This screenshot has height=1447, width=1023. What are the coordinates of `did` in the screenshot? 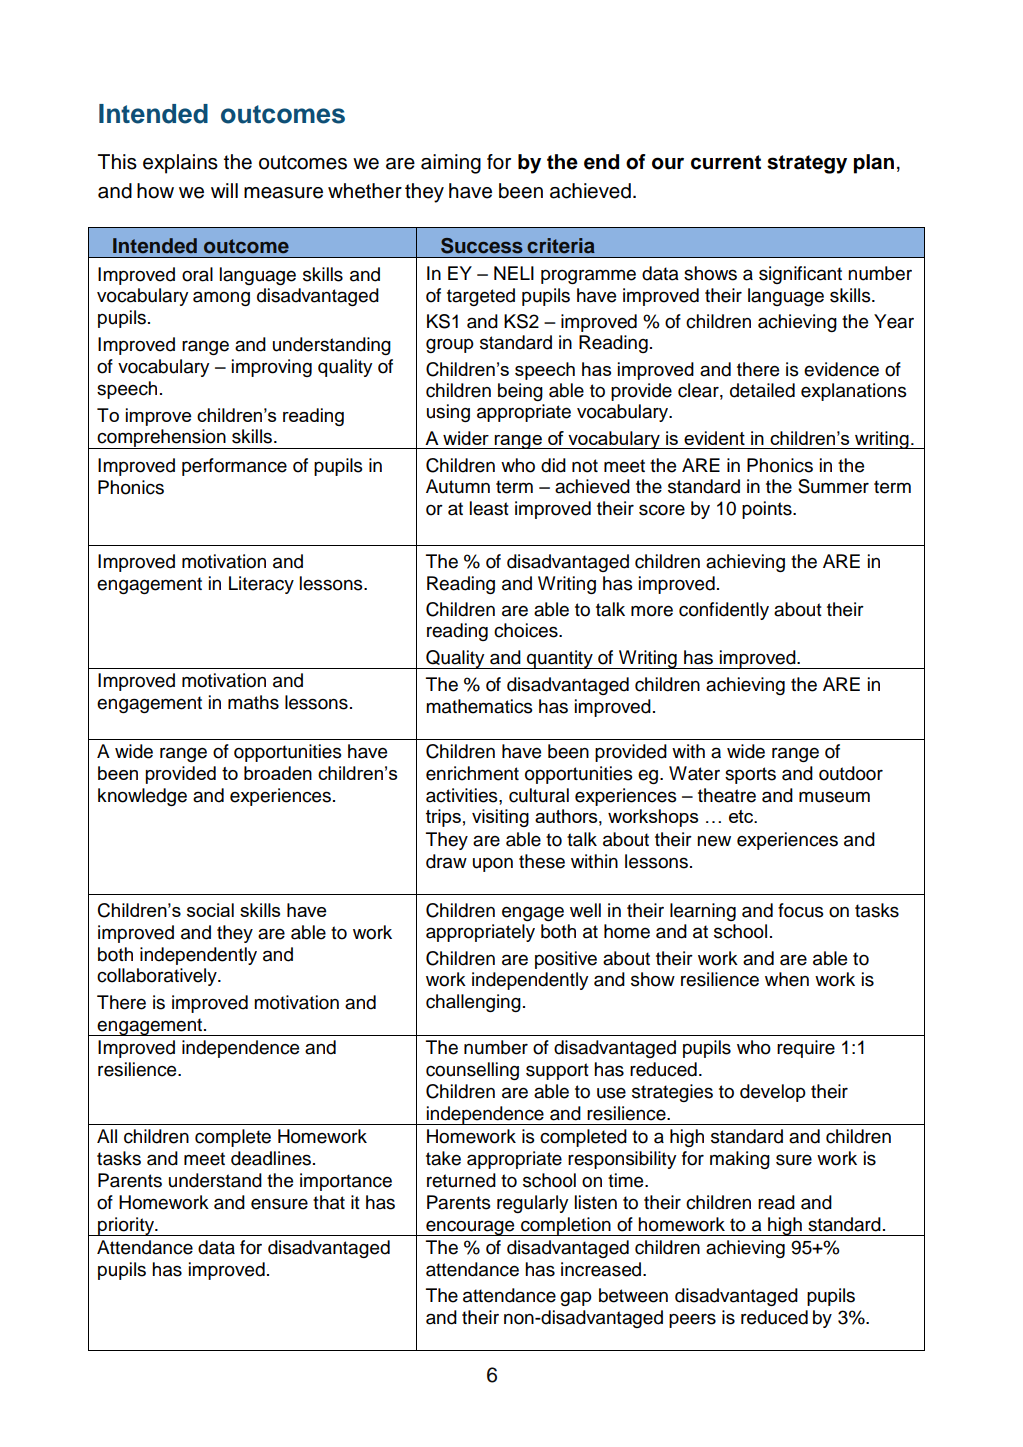 It's located at (553, 465).
